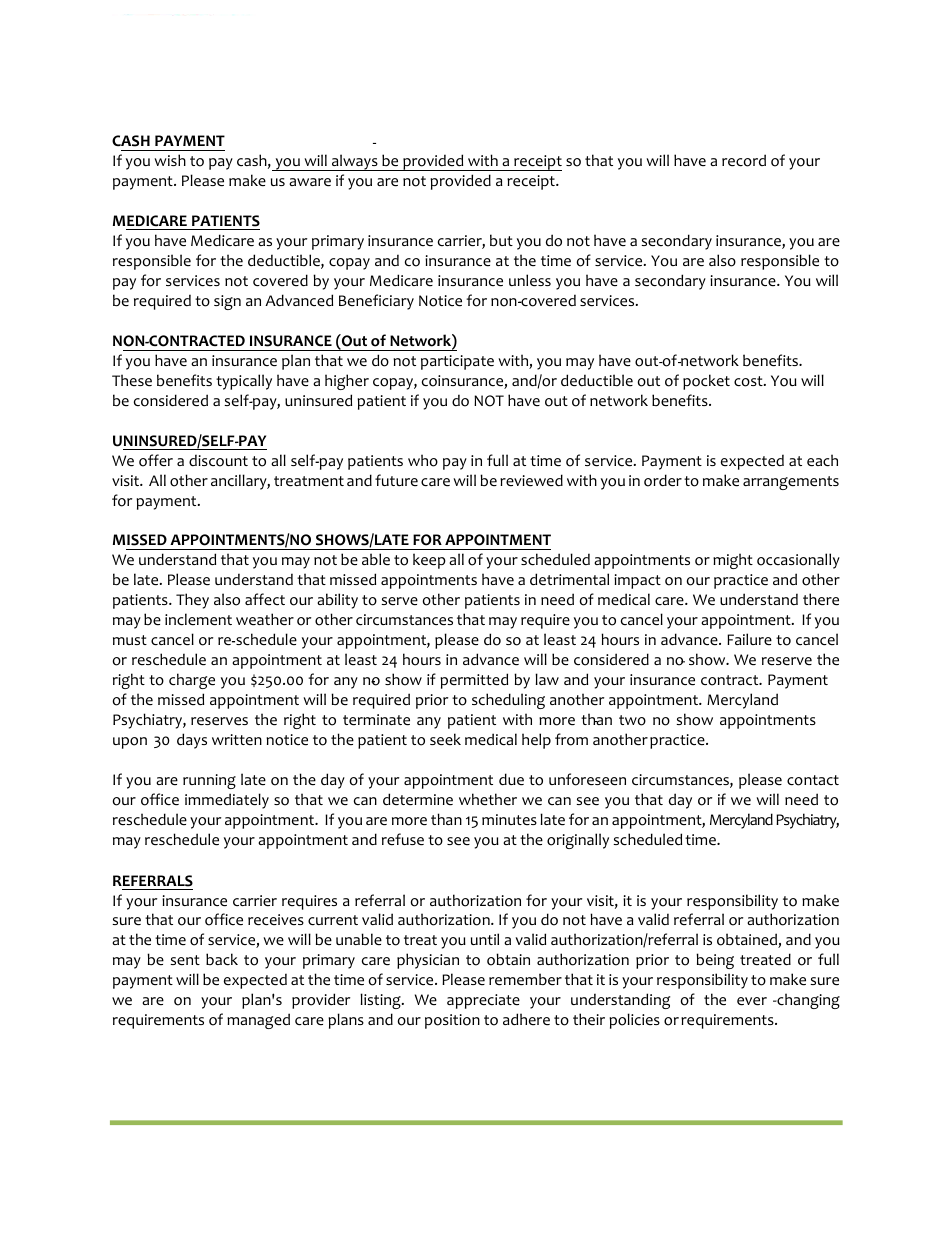 This image has height=1233, width=952. What do you see at coordinates (423, 460) in the image?
I see `who` at bounding box center [423, 460].
